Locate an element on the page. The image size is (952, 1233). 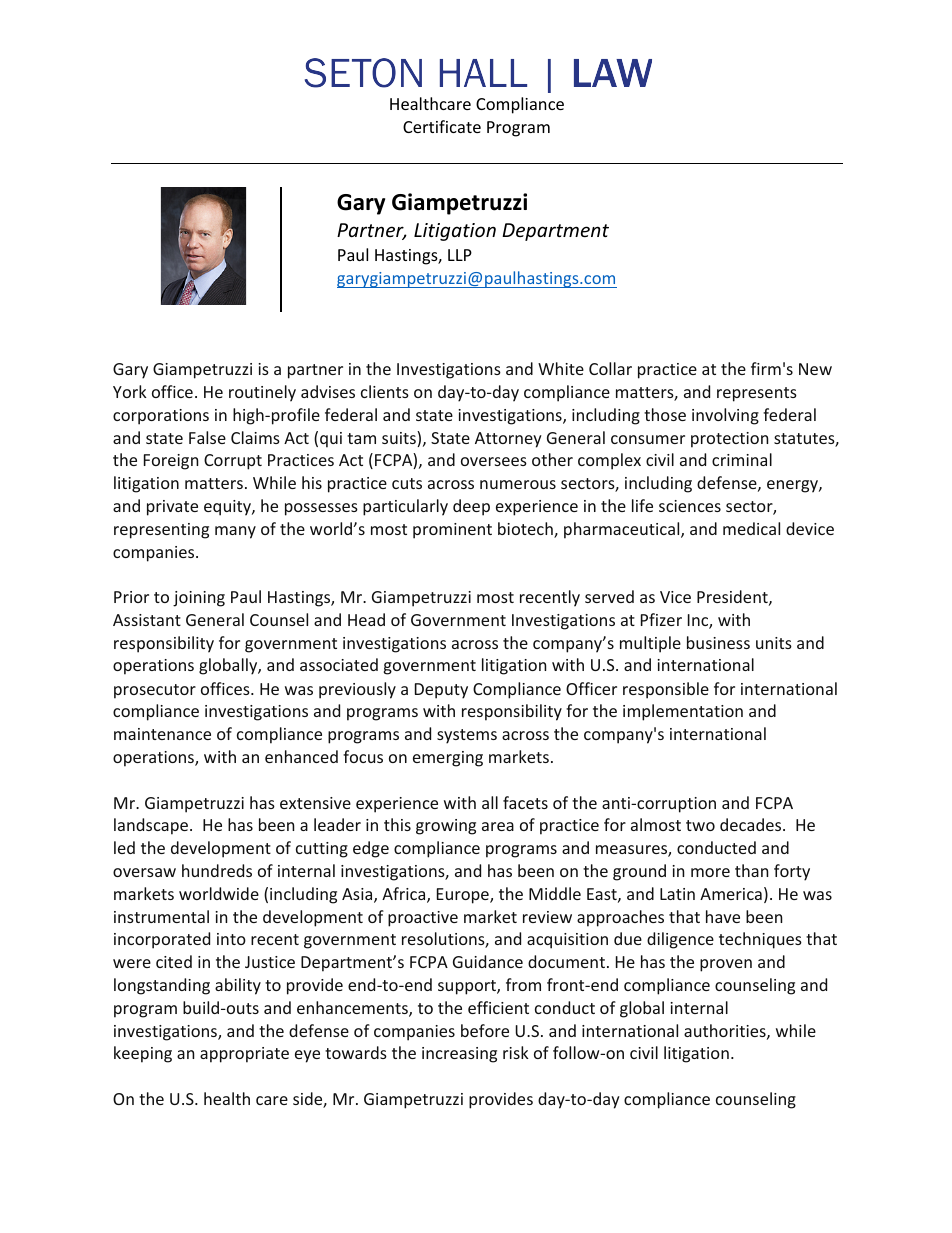
New is located at coordinates (815, 369).
